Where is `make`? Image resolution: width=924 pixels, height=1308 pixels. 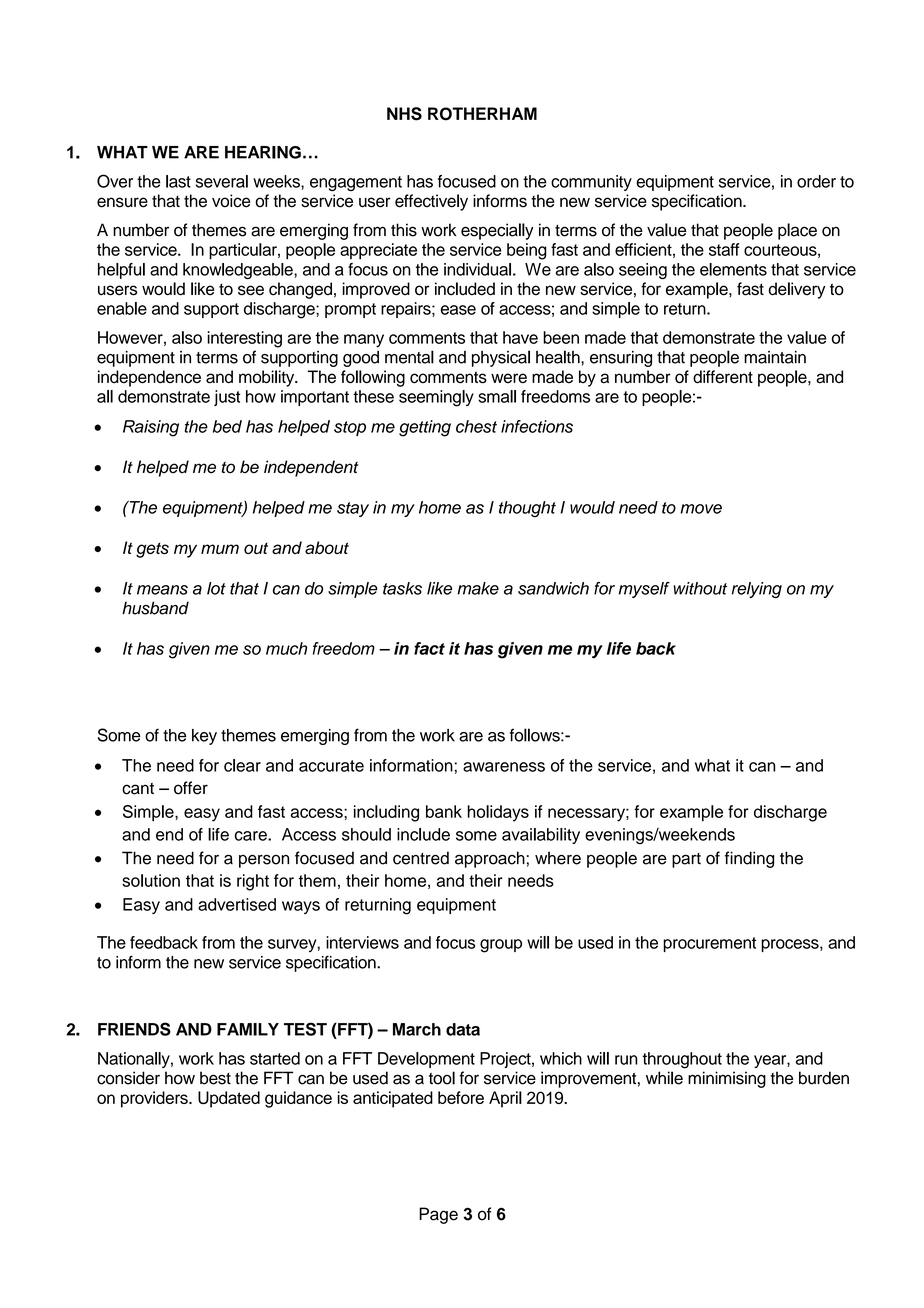 make is located at coordinates (478, 588).
